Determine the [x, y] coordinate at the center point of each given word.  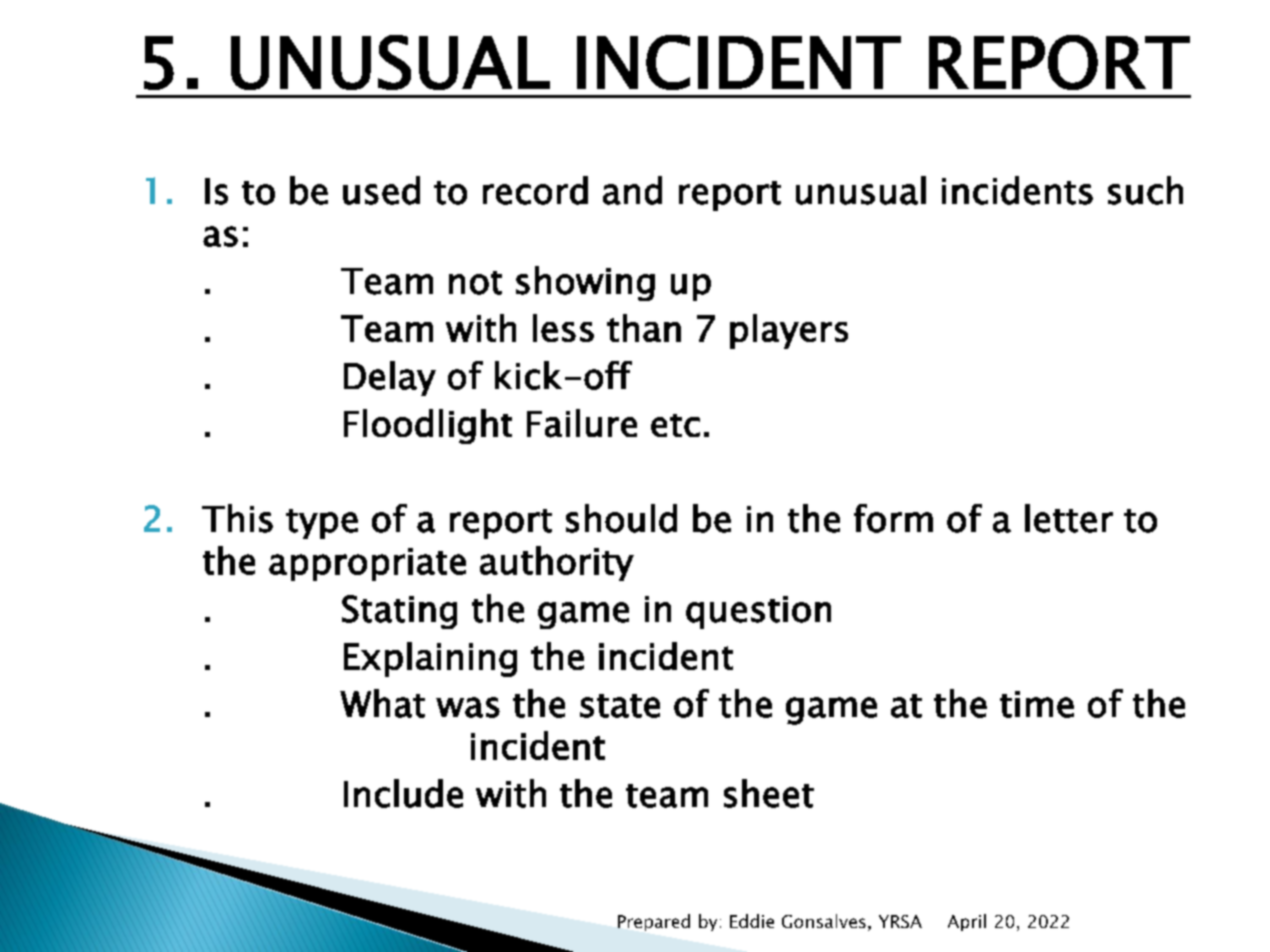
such [1145, 190]
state [620, 706]
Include [403, 793]
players [789, 331]
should [621, 518]
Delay [390, 378]
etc [675, 425]
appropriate [367, 564]
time [1037, 704]
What [382, 703]
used [381, 190]
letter [1069, 518]
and [632, 190]
